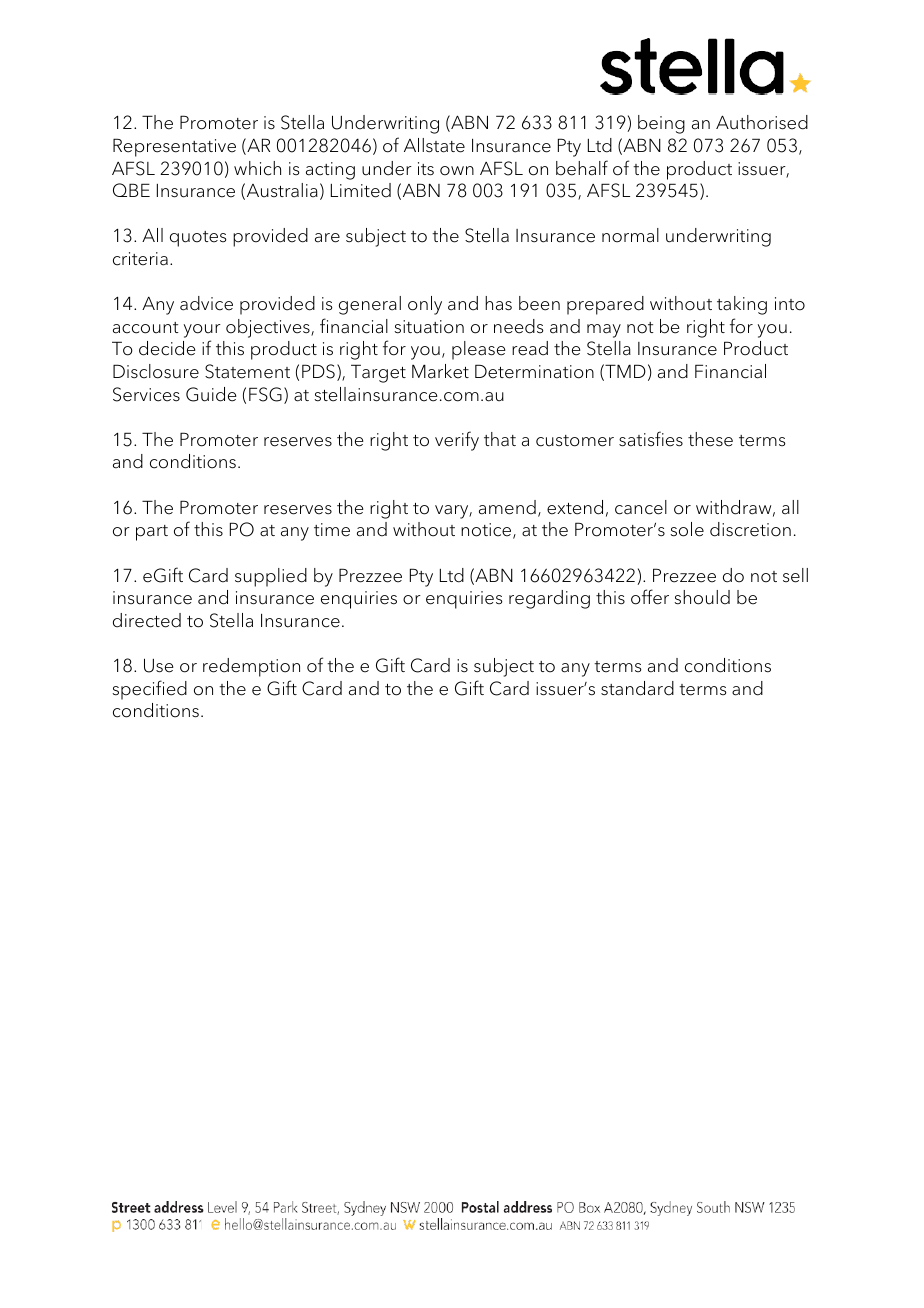 This page has height=1308, width=924. I want to click on standard, so click(637, 688).
